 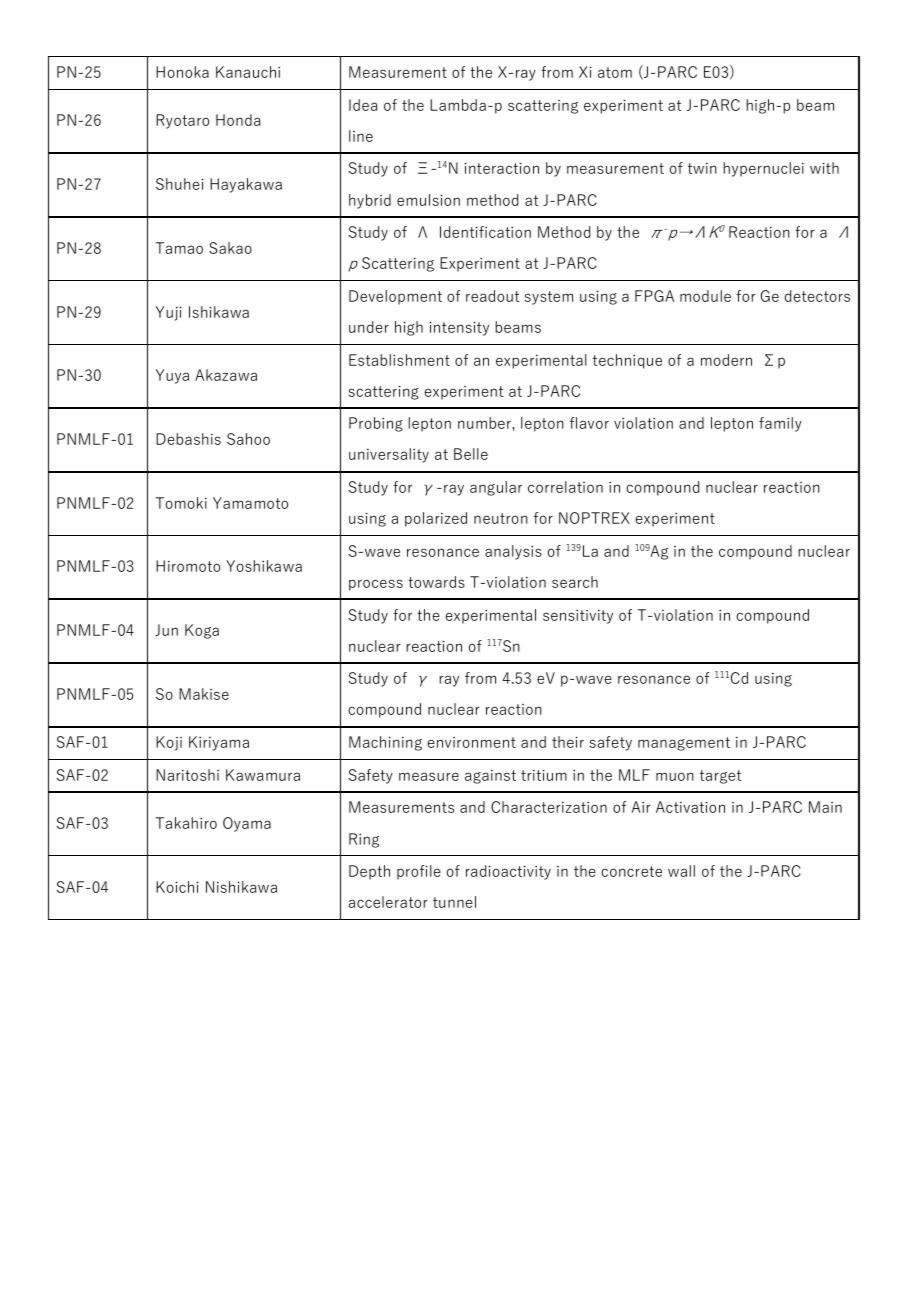 I want to click on towards, so click(x=436, y=582).
